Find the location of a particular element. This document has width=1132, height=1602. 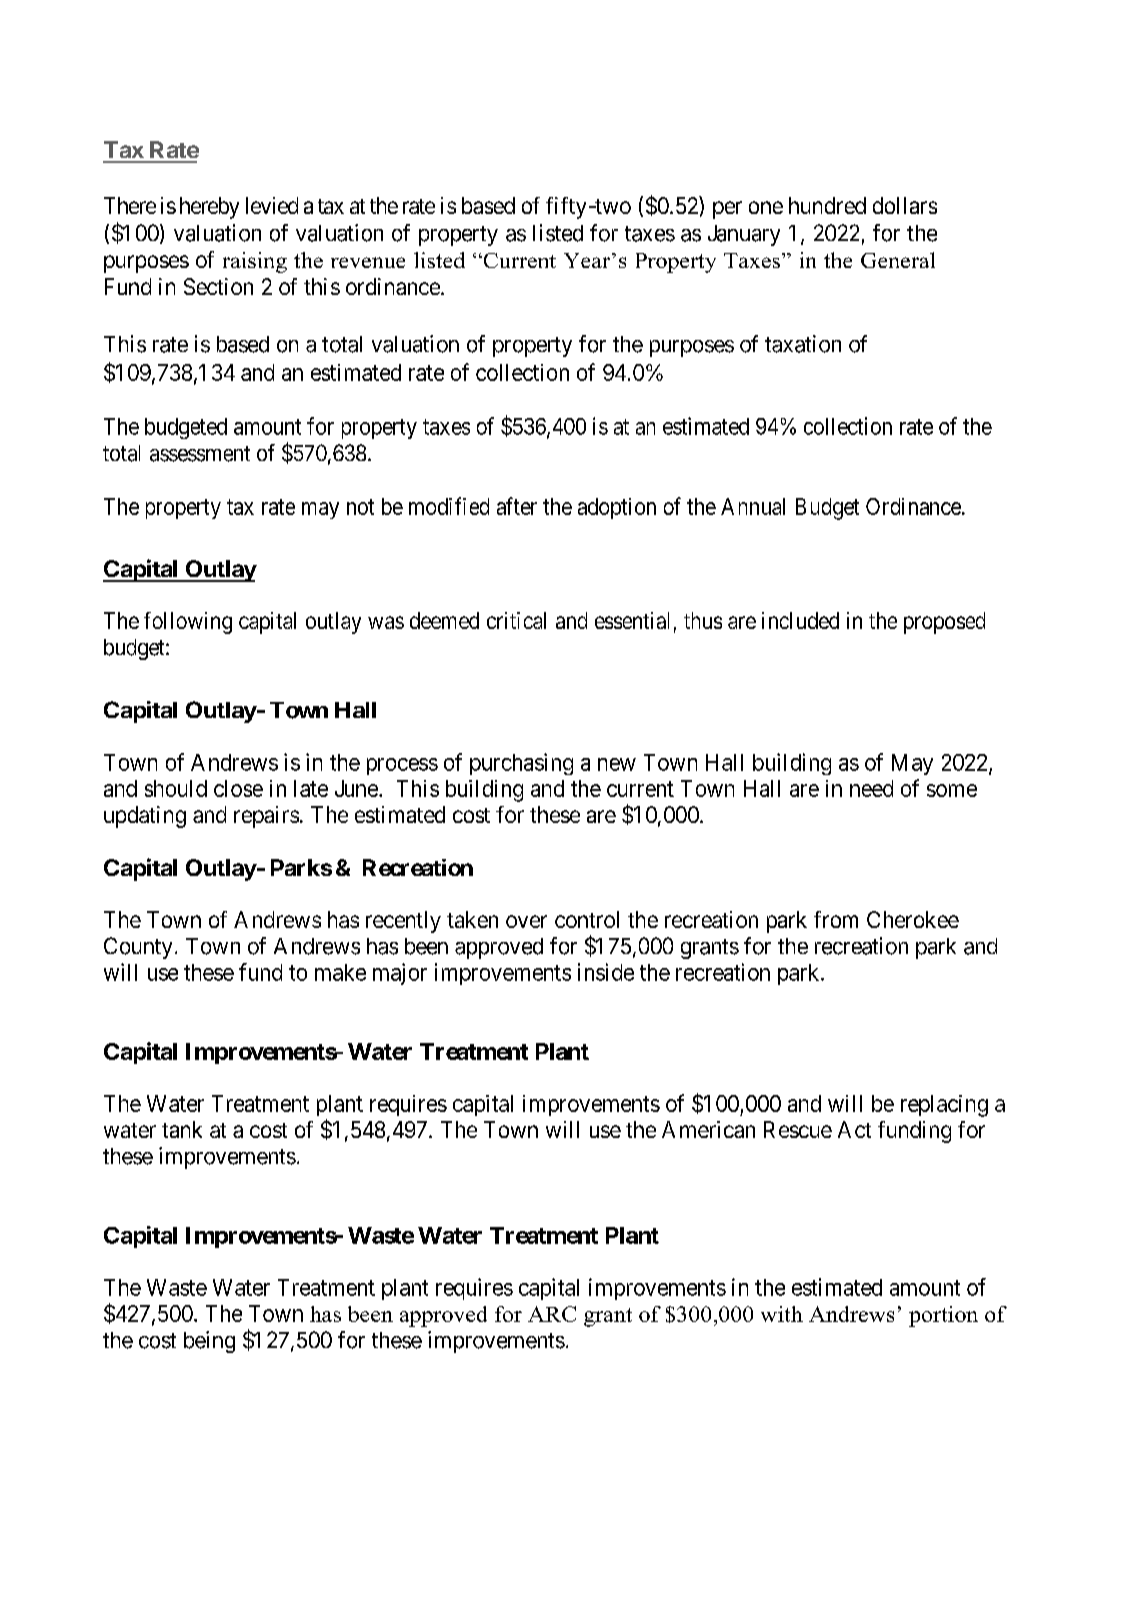

purchasing is located at coordinates (521, 764).
